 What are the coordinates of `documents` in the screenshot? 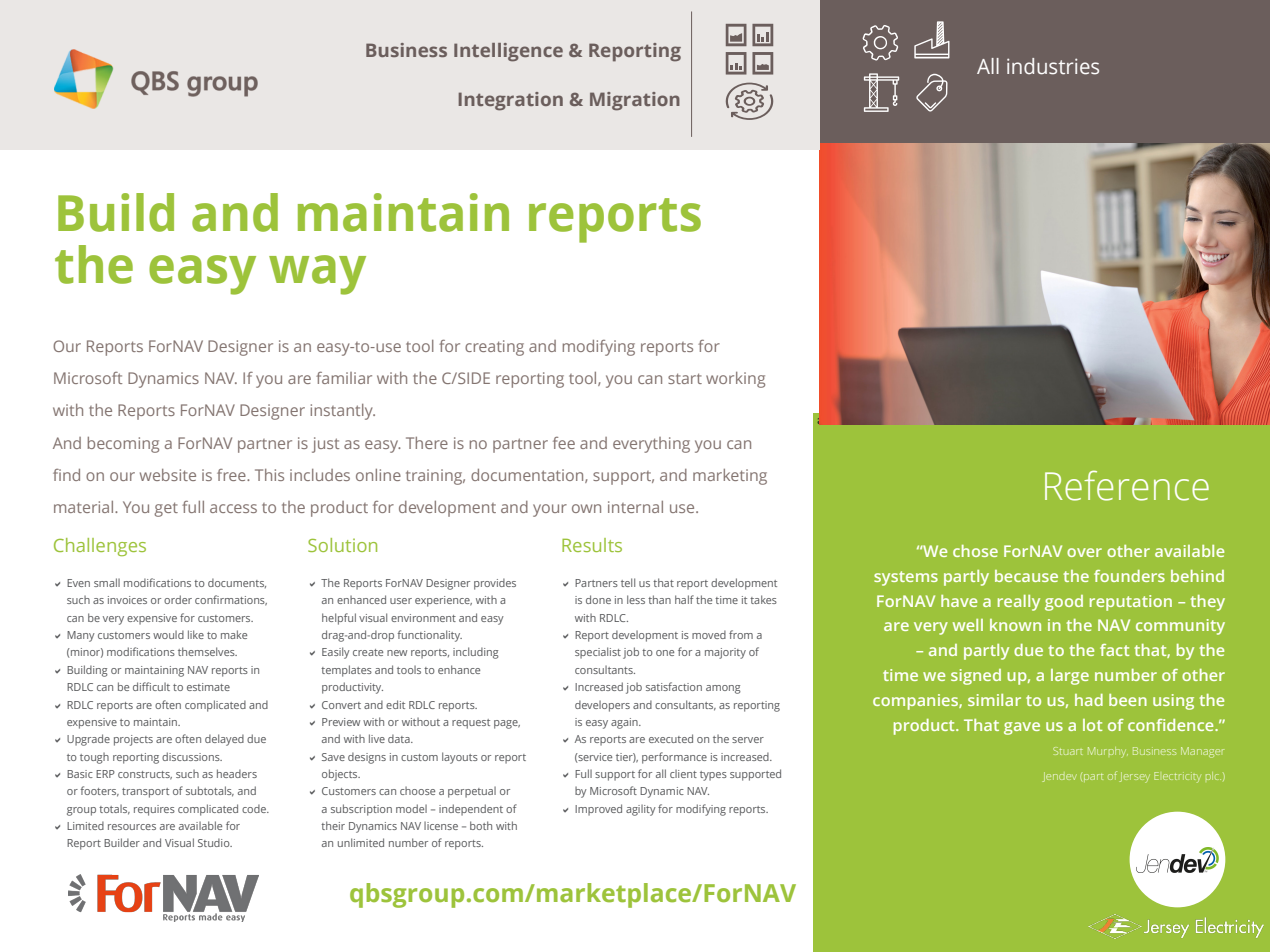 It's located at (237, 583).
